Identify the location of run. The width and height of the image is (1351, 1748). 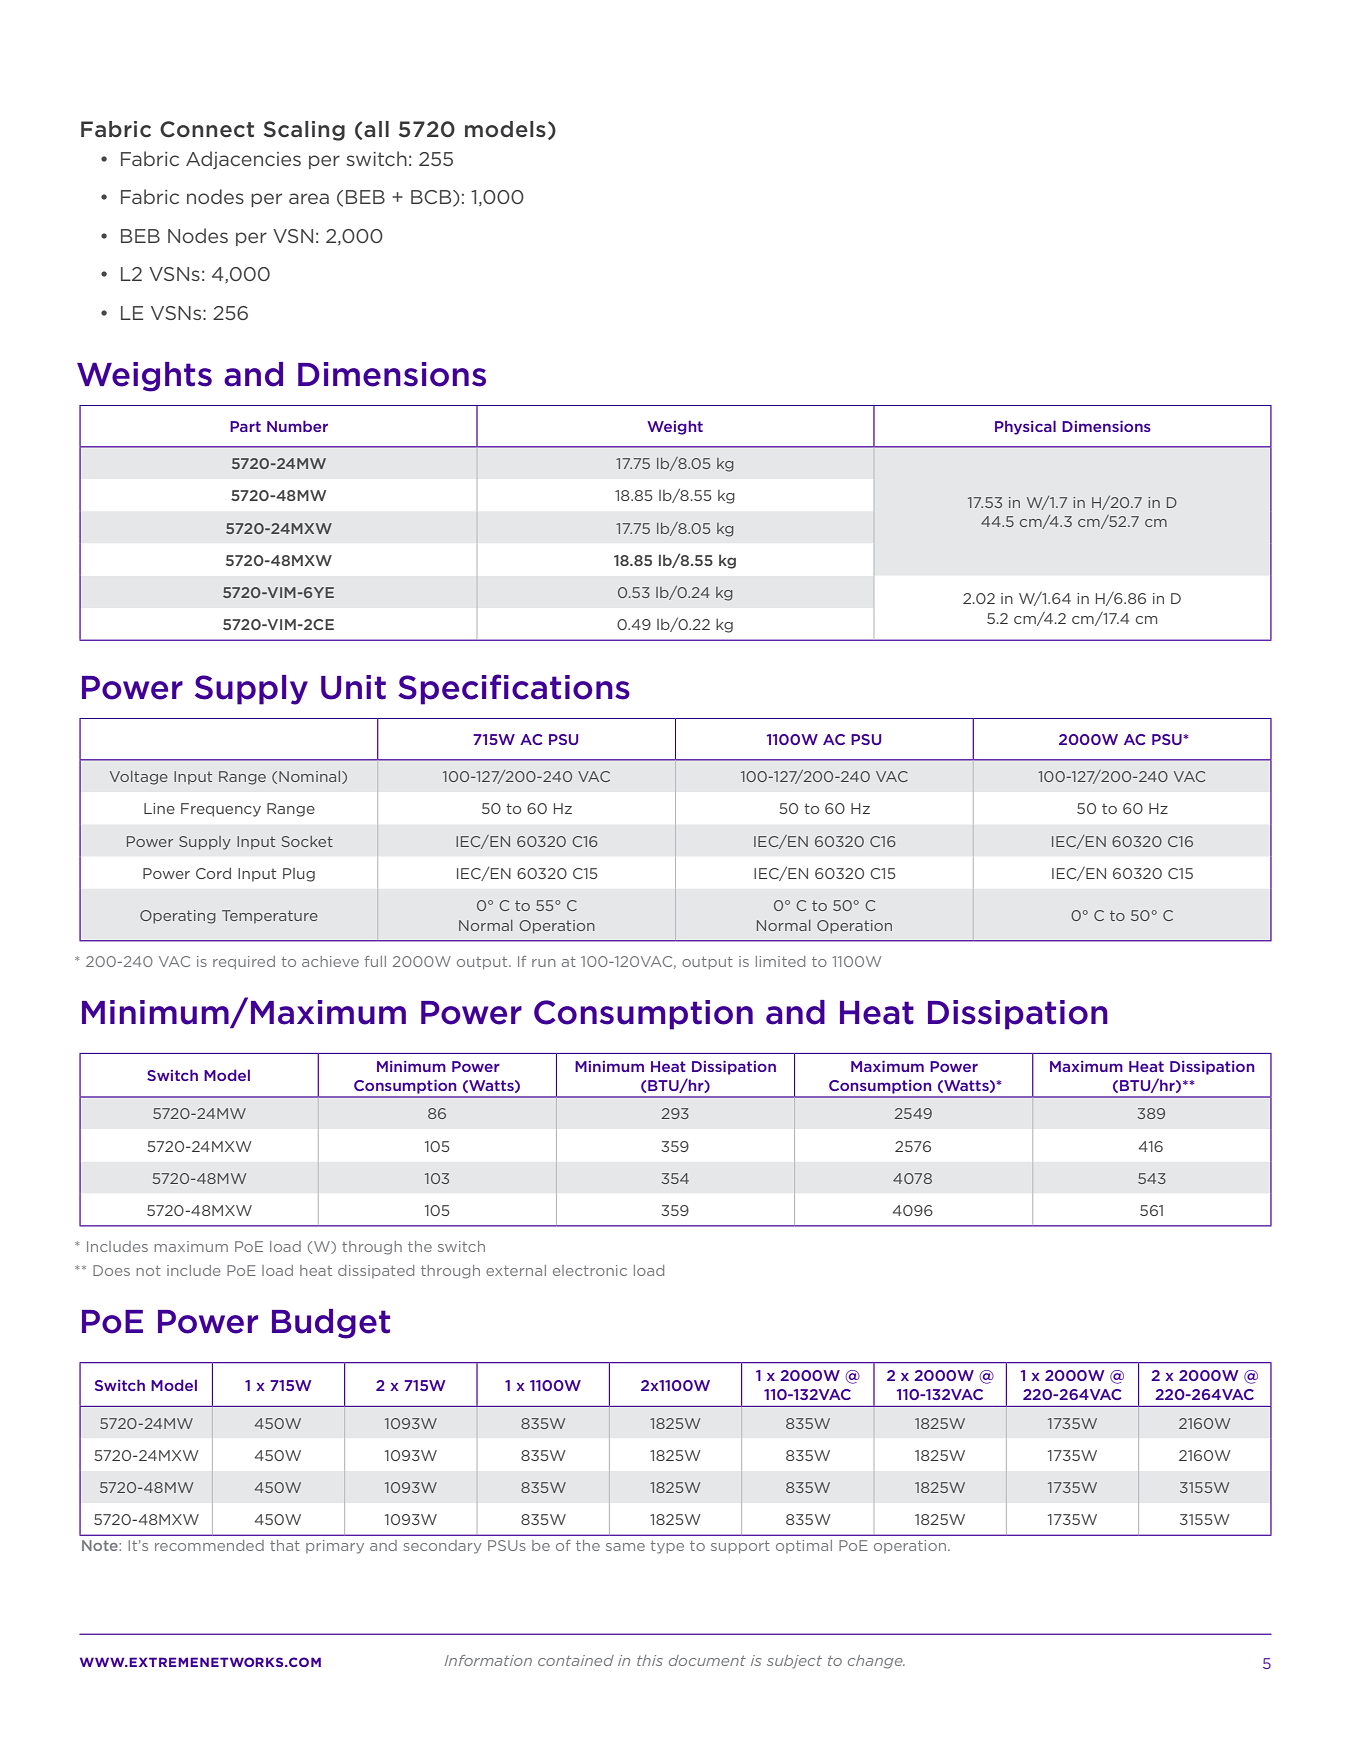
(543, 963).
